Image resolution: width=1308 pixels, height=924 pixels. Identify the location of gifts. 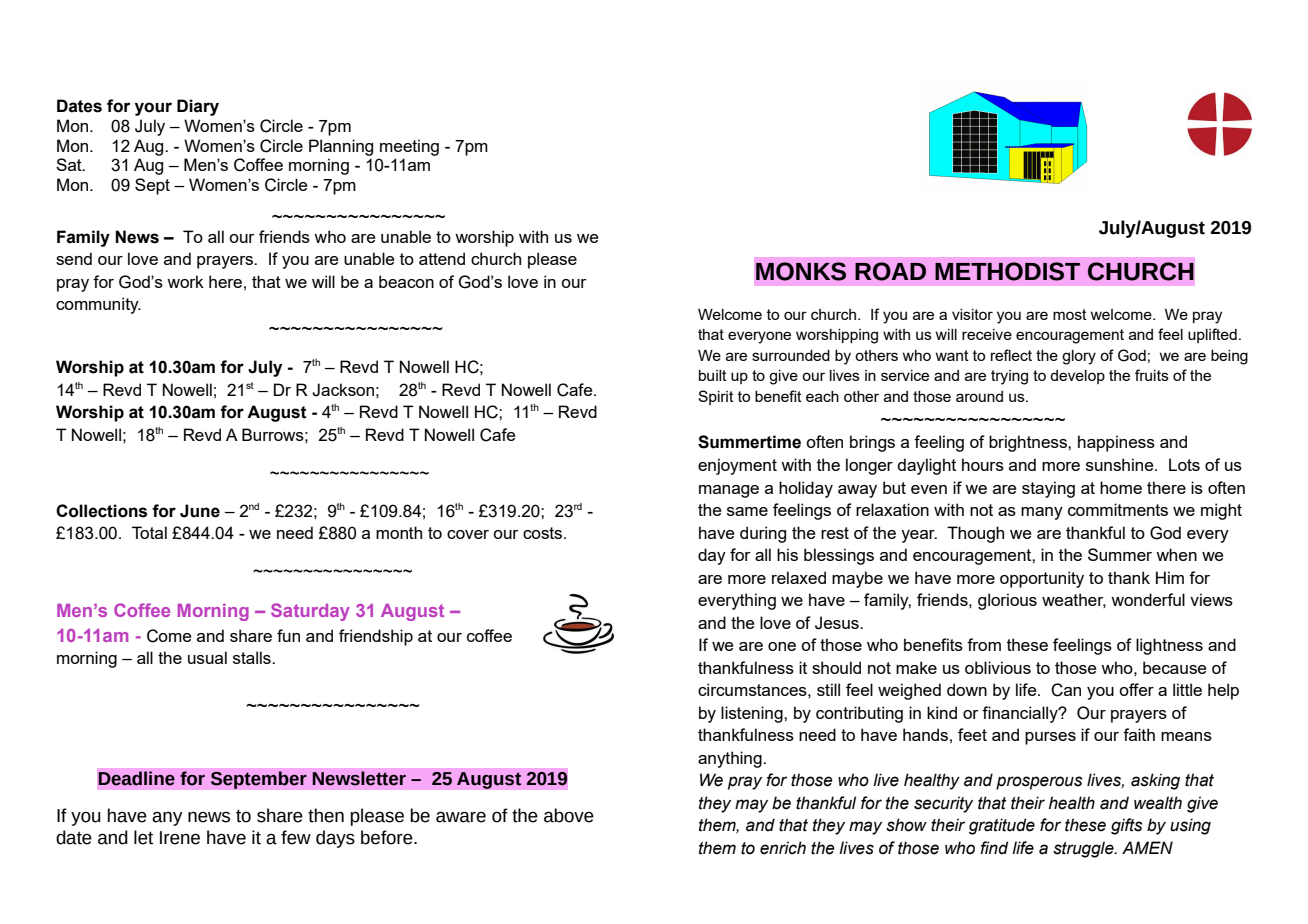
(1127, 826).
